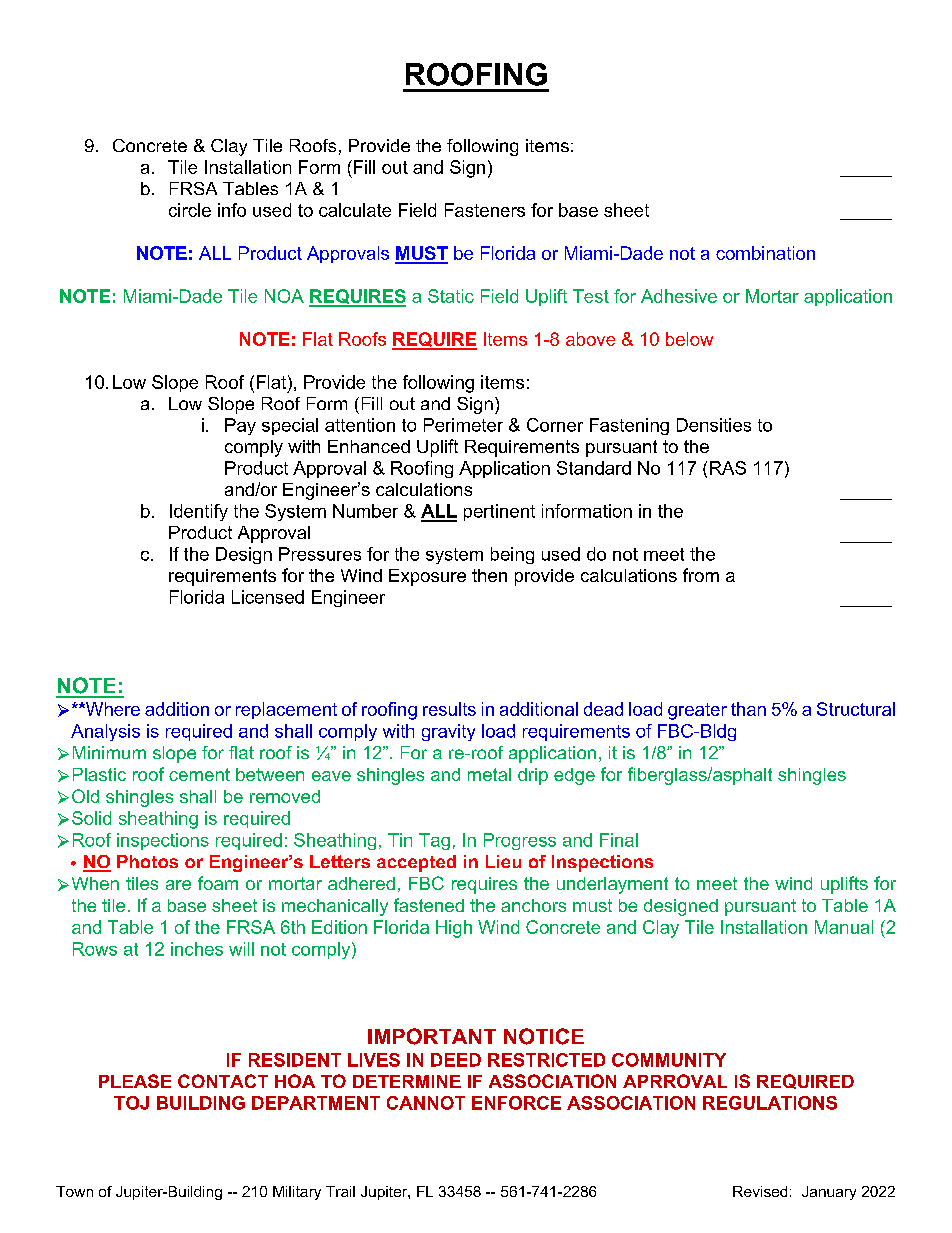  What do you see at coordinates (426, 1103) in the screenshot?
I see `CANNOT` at bounding box center [426, 1103].
